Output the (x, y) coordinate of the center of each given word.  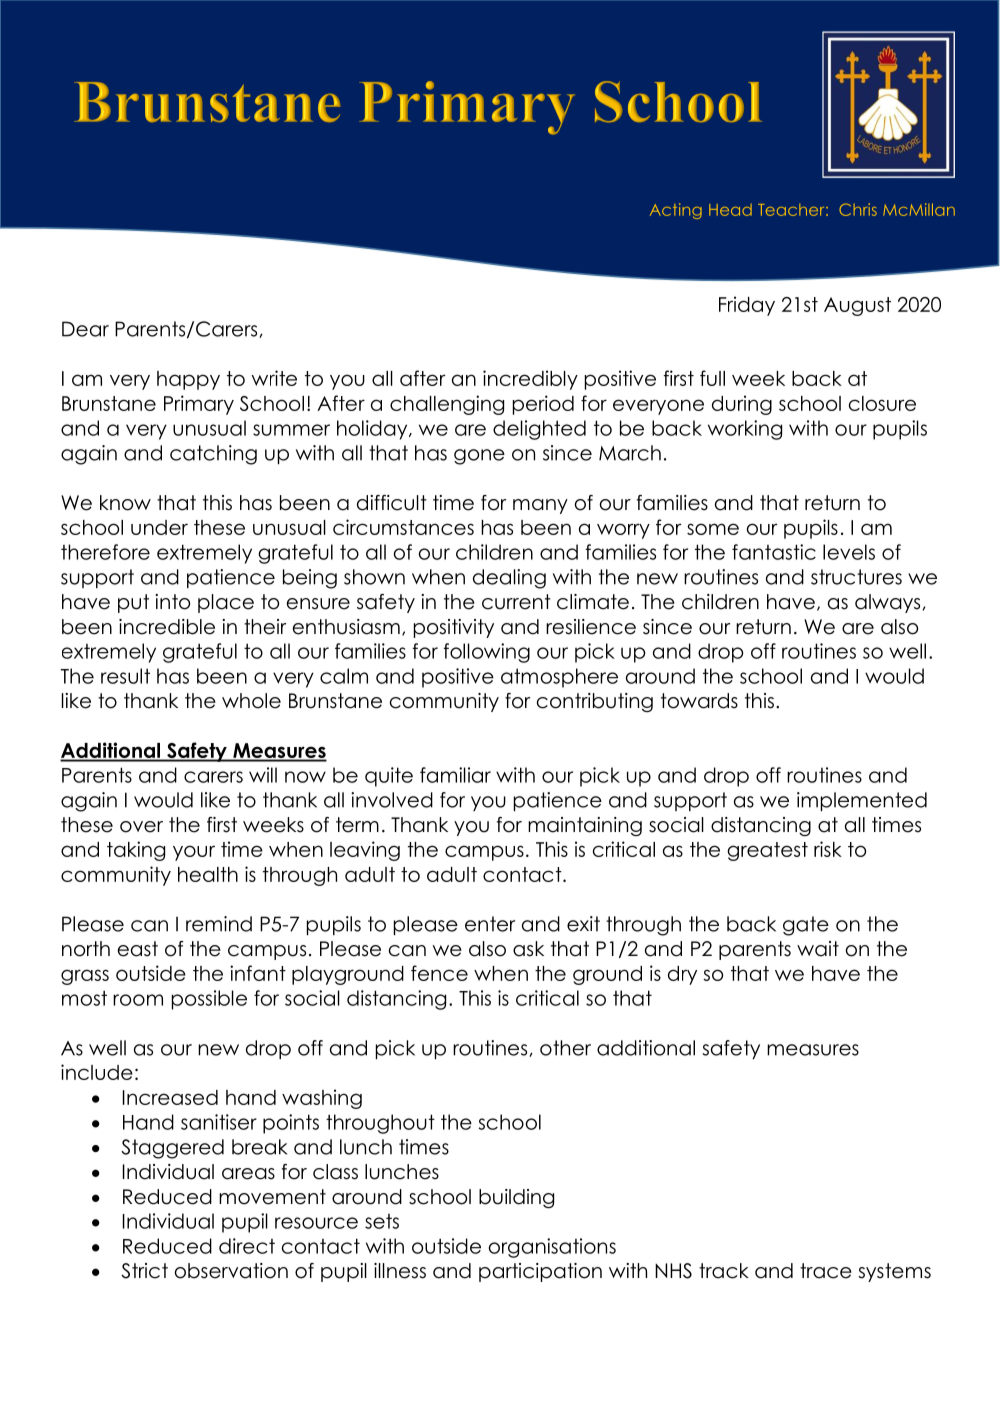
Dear (85, 329)
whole (251, 701)
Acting (676, 211)
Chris (858, 209)
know (125, 503)
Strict (144, 1271)
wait (818, 949)
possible (209, 1000)
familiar (455, 775)
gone (479, 457)
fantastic (774, 552)
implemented (862, 801)
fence (439, 973)
